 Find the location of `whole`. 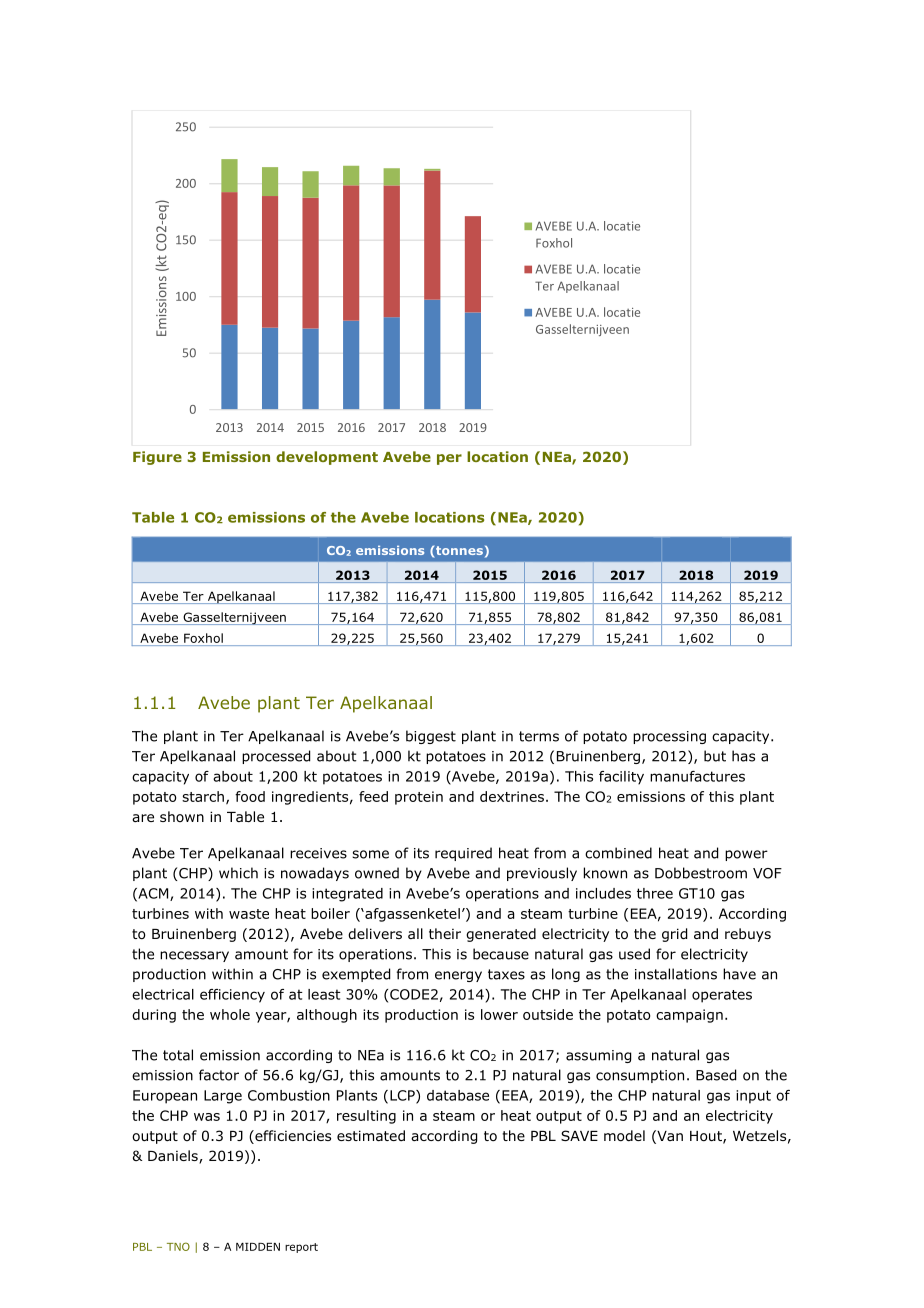

whole is located at coordinates (230, 1014).
